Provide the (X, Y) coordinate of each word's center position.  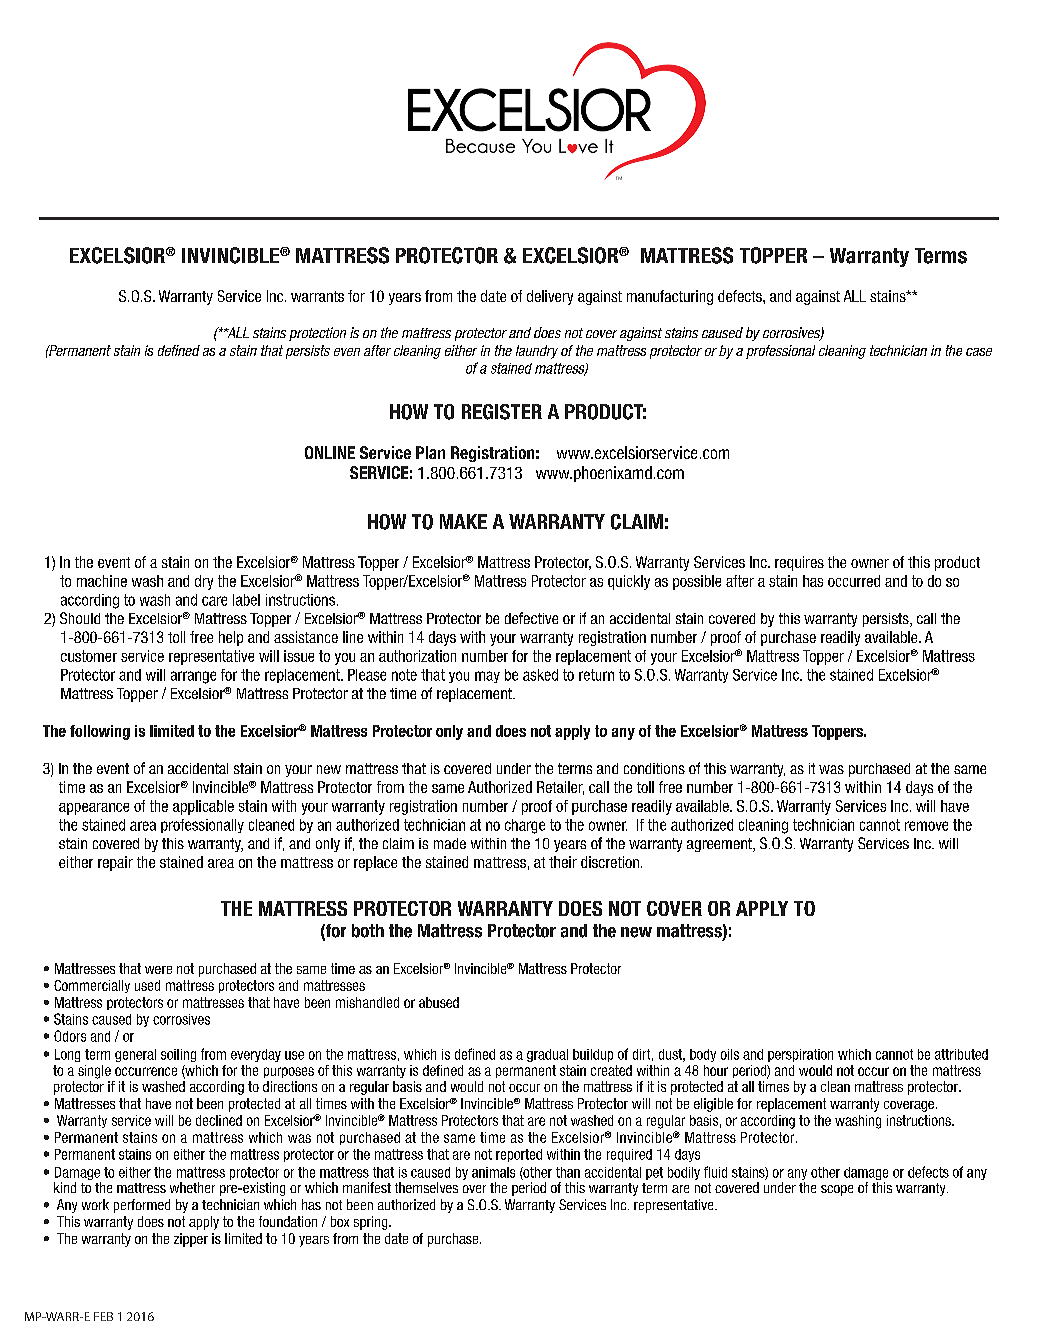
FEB (103, 1316)
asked (540, 675)
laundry (537, 352)
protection (317, 334)
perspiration (800, 1055)
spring (372, 1223)
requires (799, 563)
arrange (193, 677)
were (158, 970)
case (979, 352)
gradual (547, 1055)
